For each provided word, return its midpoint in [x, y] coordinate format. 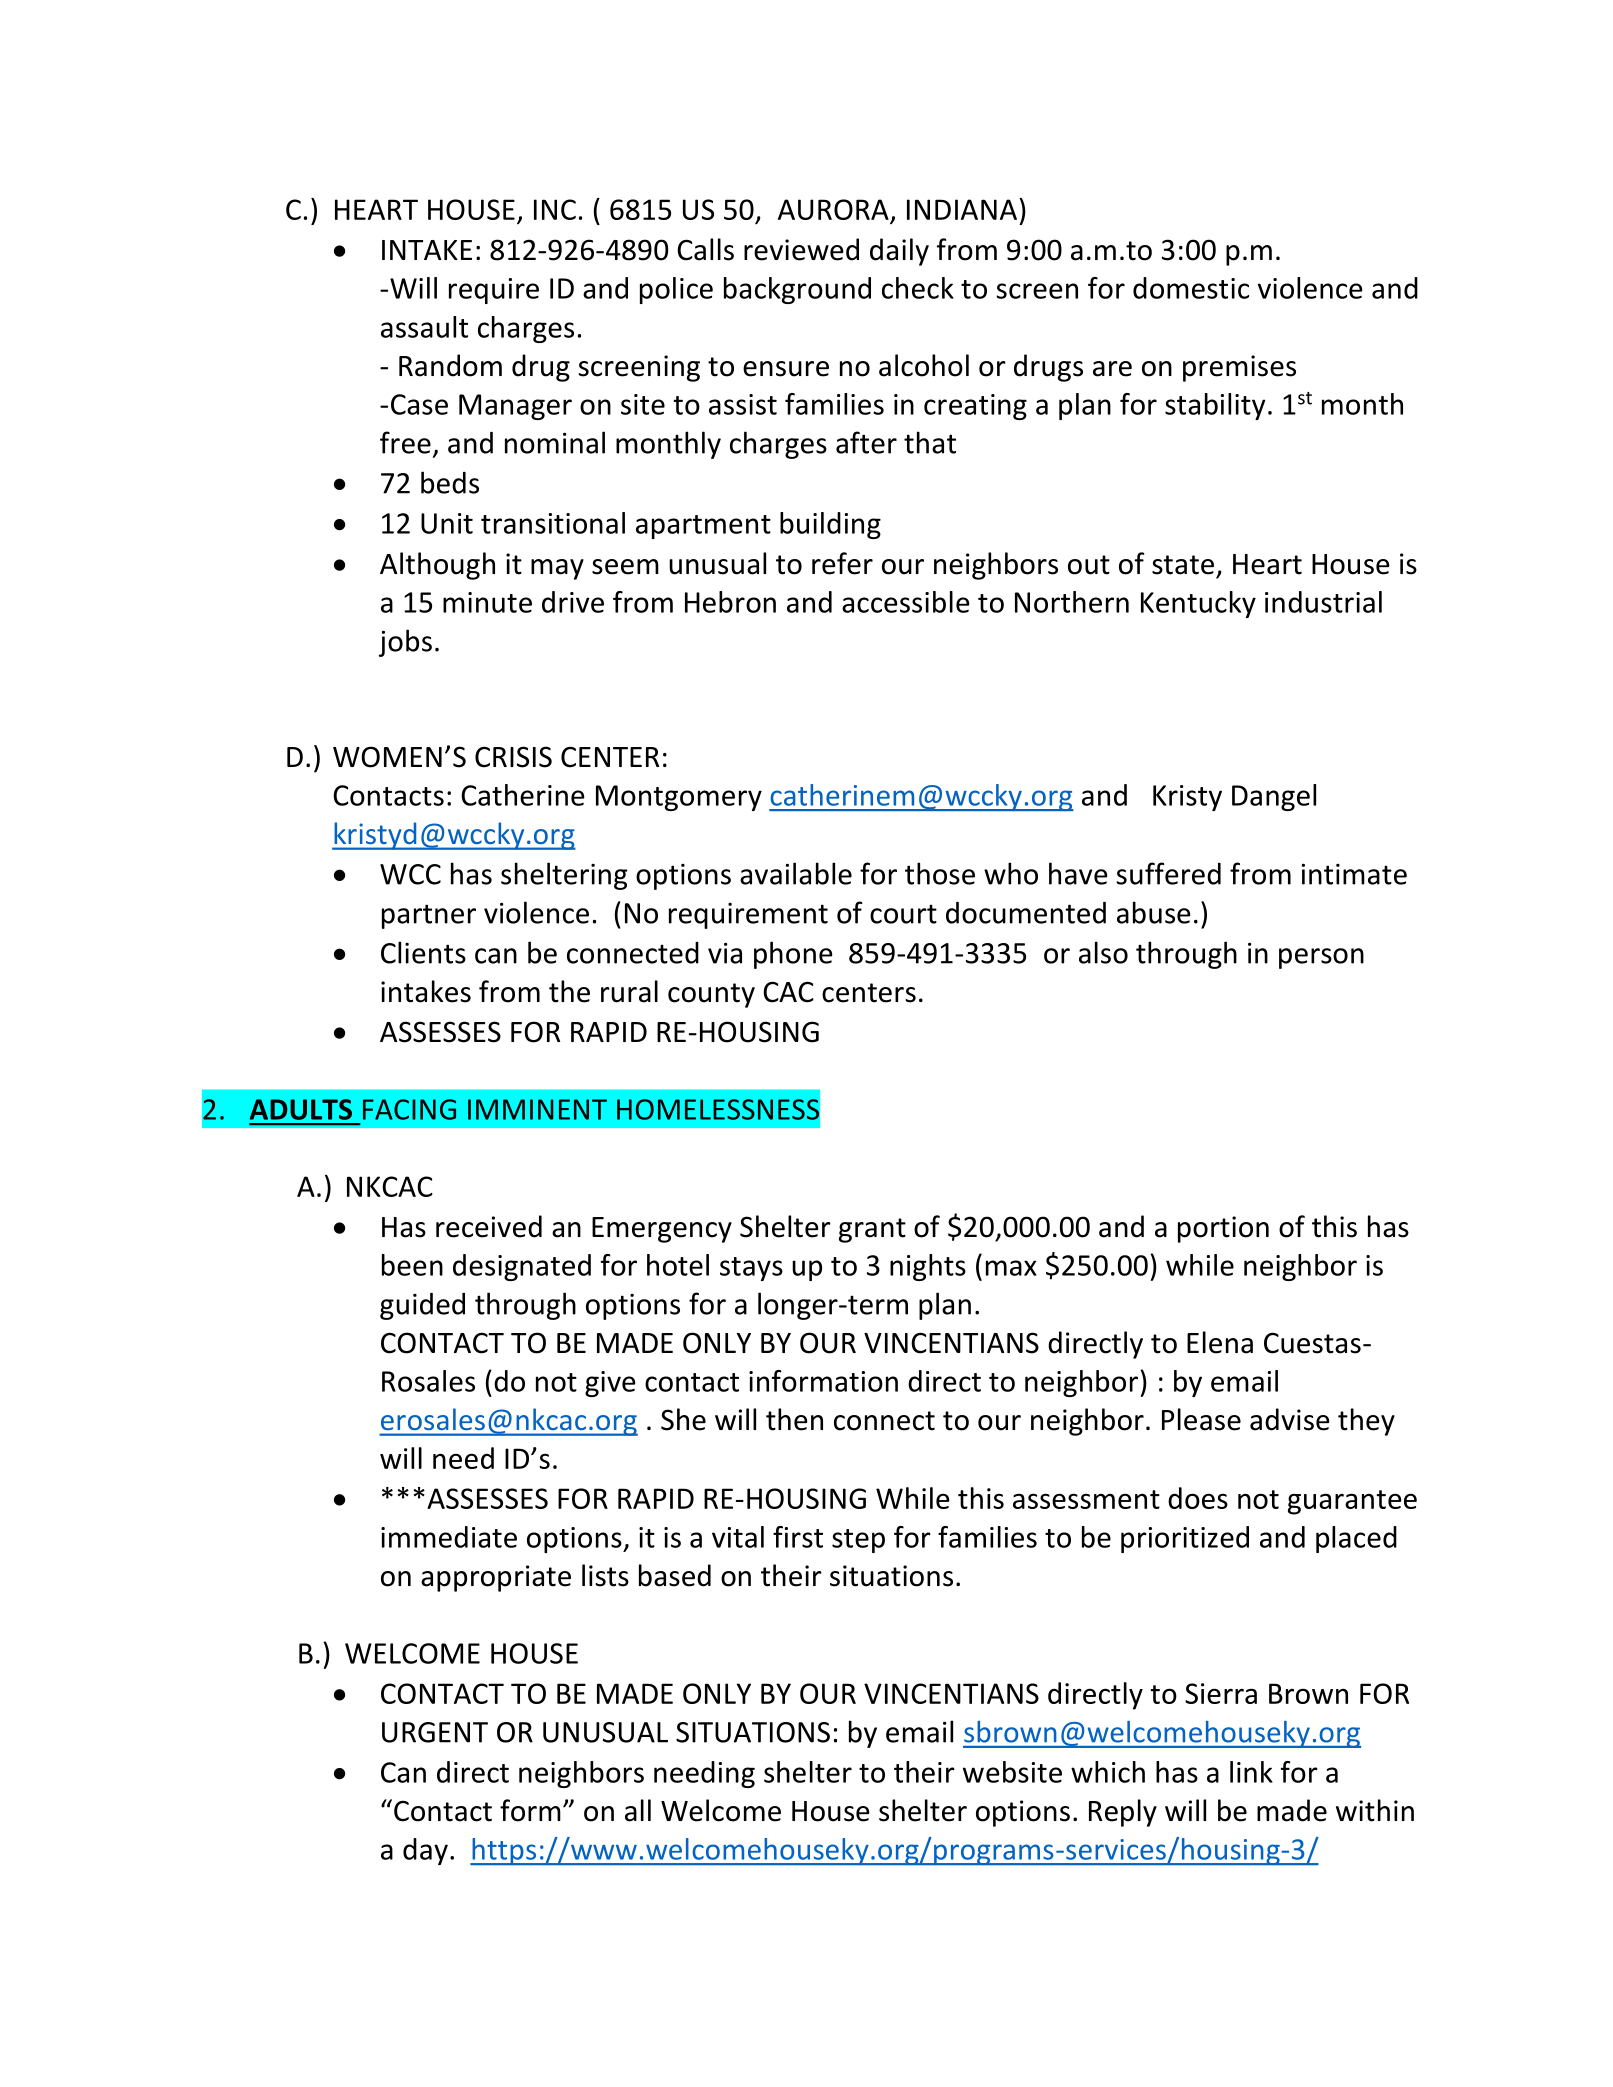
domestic [1191, 288]
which [1108, 1772]
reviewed [801, 249]
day [425, 1851]
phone [793, 955]
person [1321, 958]
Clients [423, 952]
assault [424, 327]
